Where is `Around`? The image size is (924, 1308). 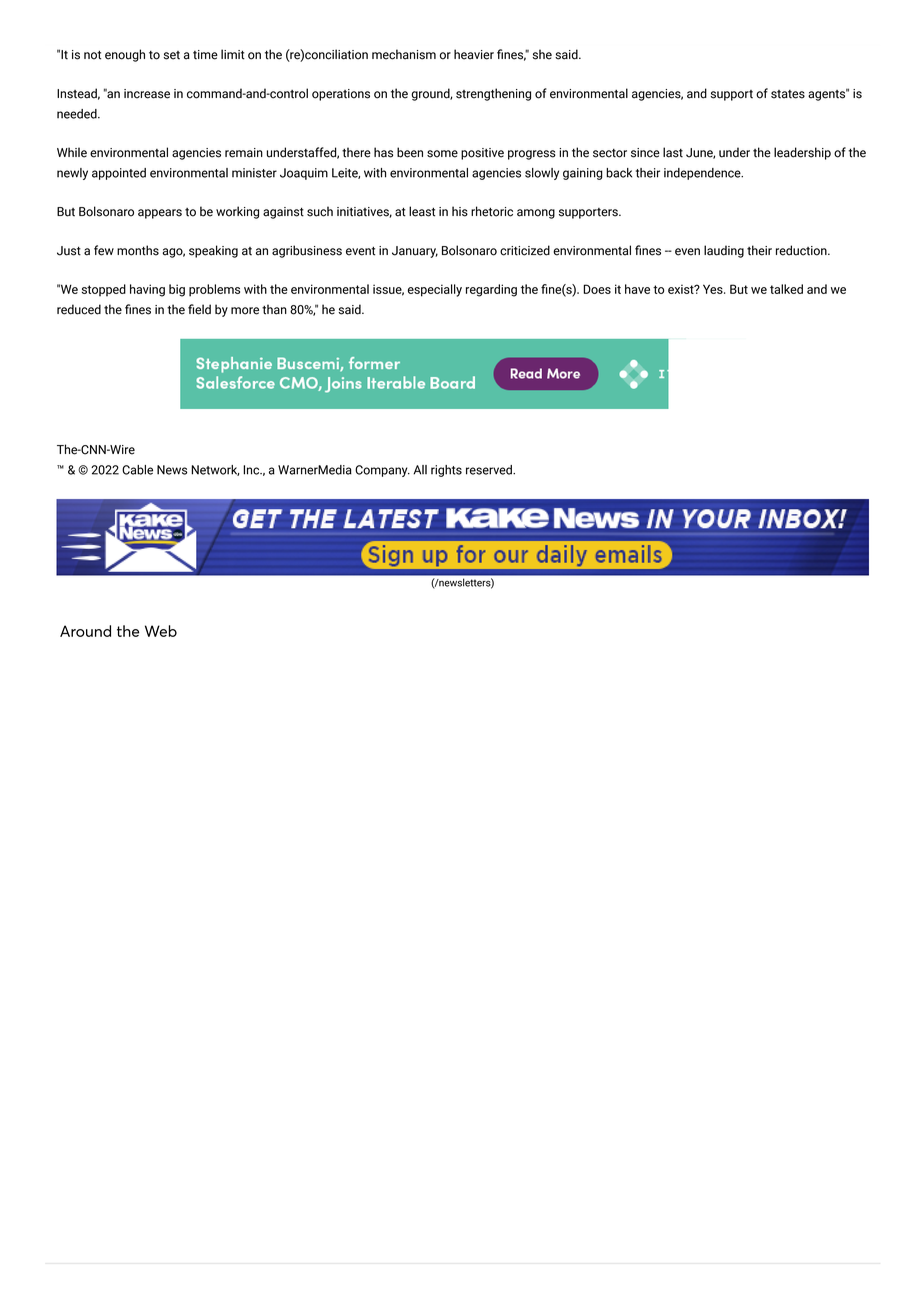 Around is located at coordinates (85, 631).
